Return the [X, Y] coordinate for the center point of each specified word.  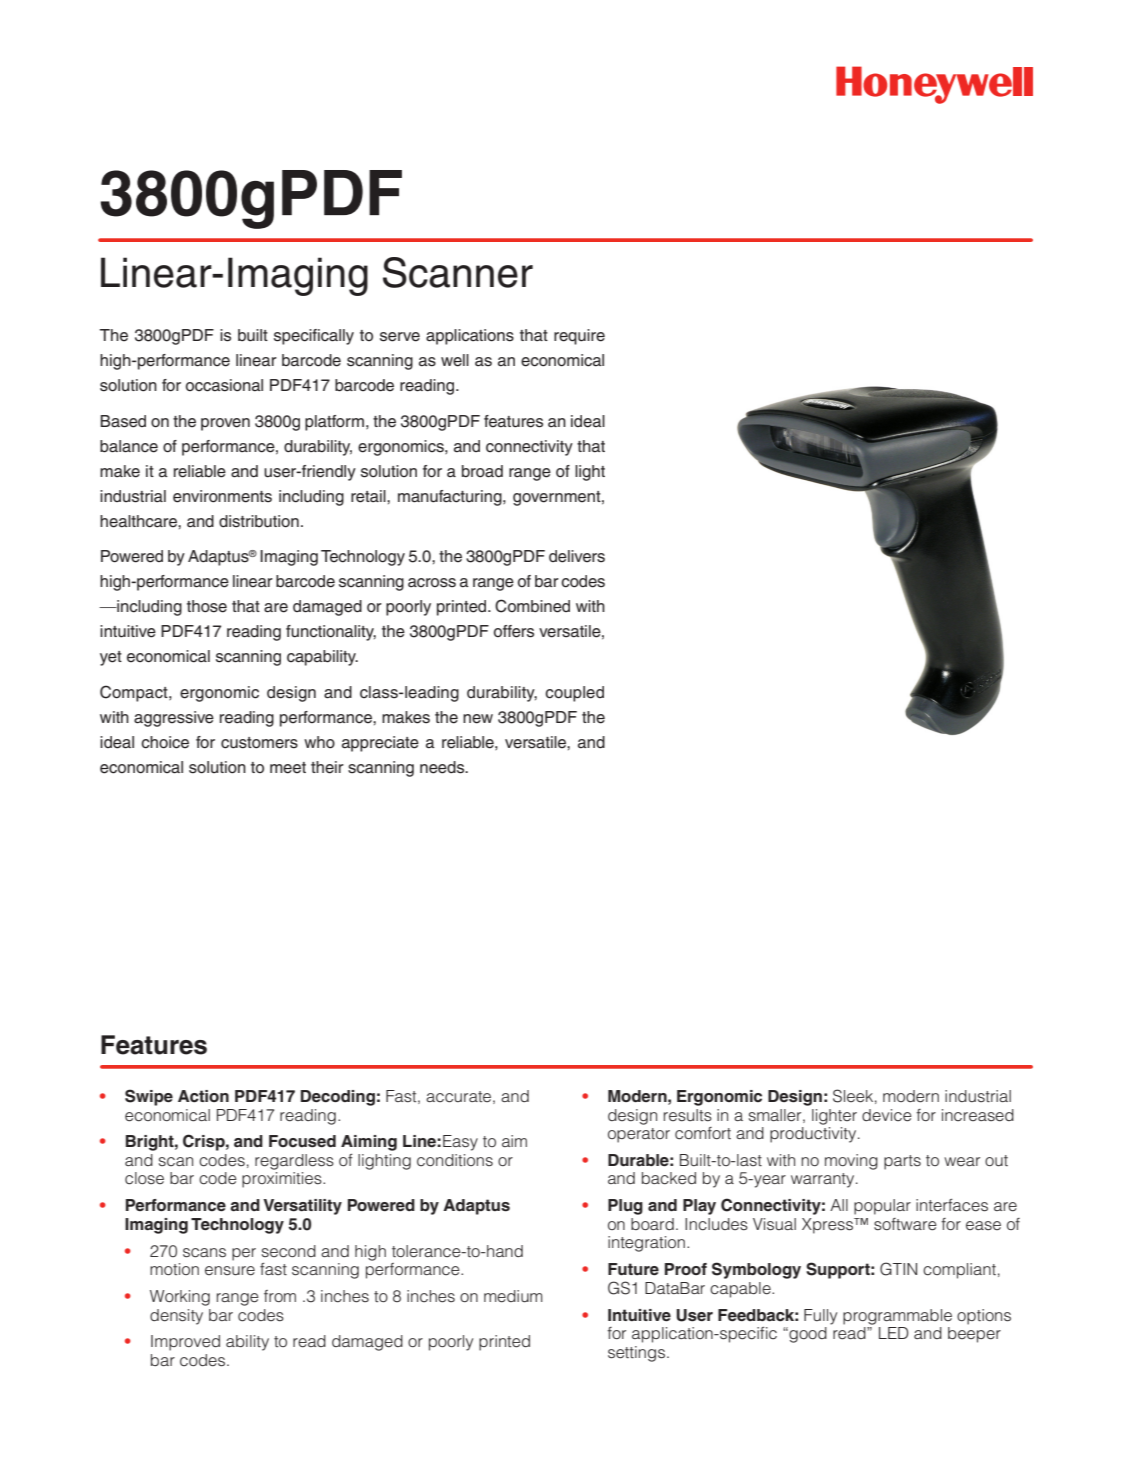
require [579, 337]
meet [288, 768]
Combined [532, 606]
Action [203, 1096]
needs [443, 767]
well [455, 360]
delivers [577, 556]
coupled [574, 694]
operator [639, 1135]
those [207, 606]
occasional [224, 385]
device [887, 1115]
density [176, 1317]
